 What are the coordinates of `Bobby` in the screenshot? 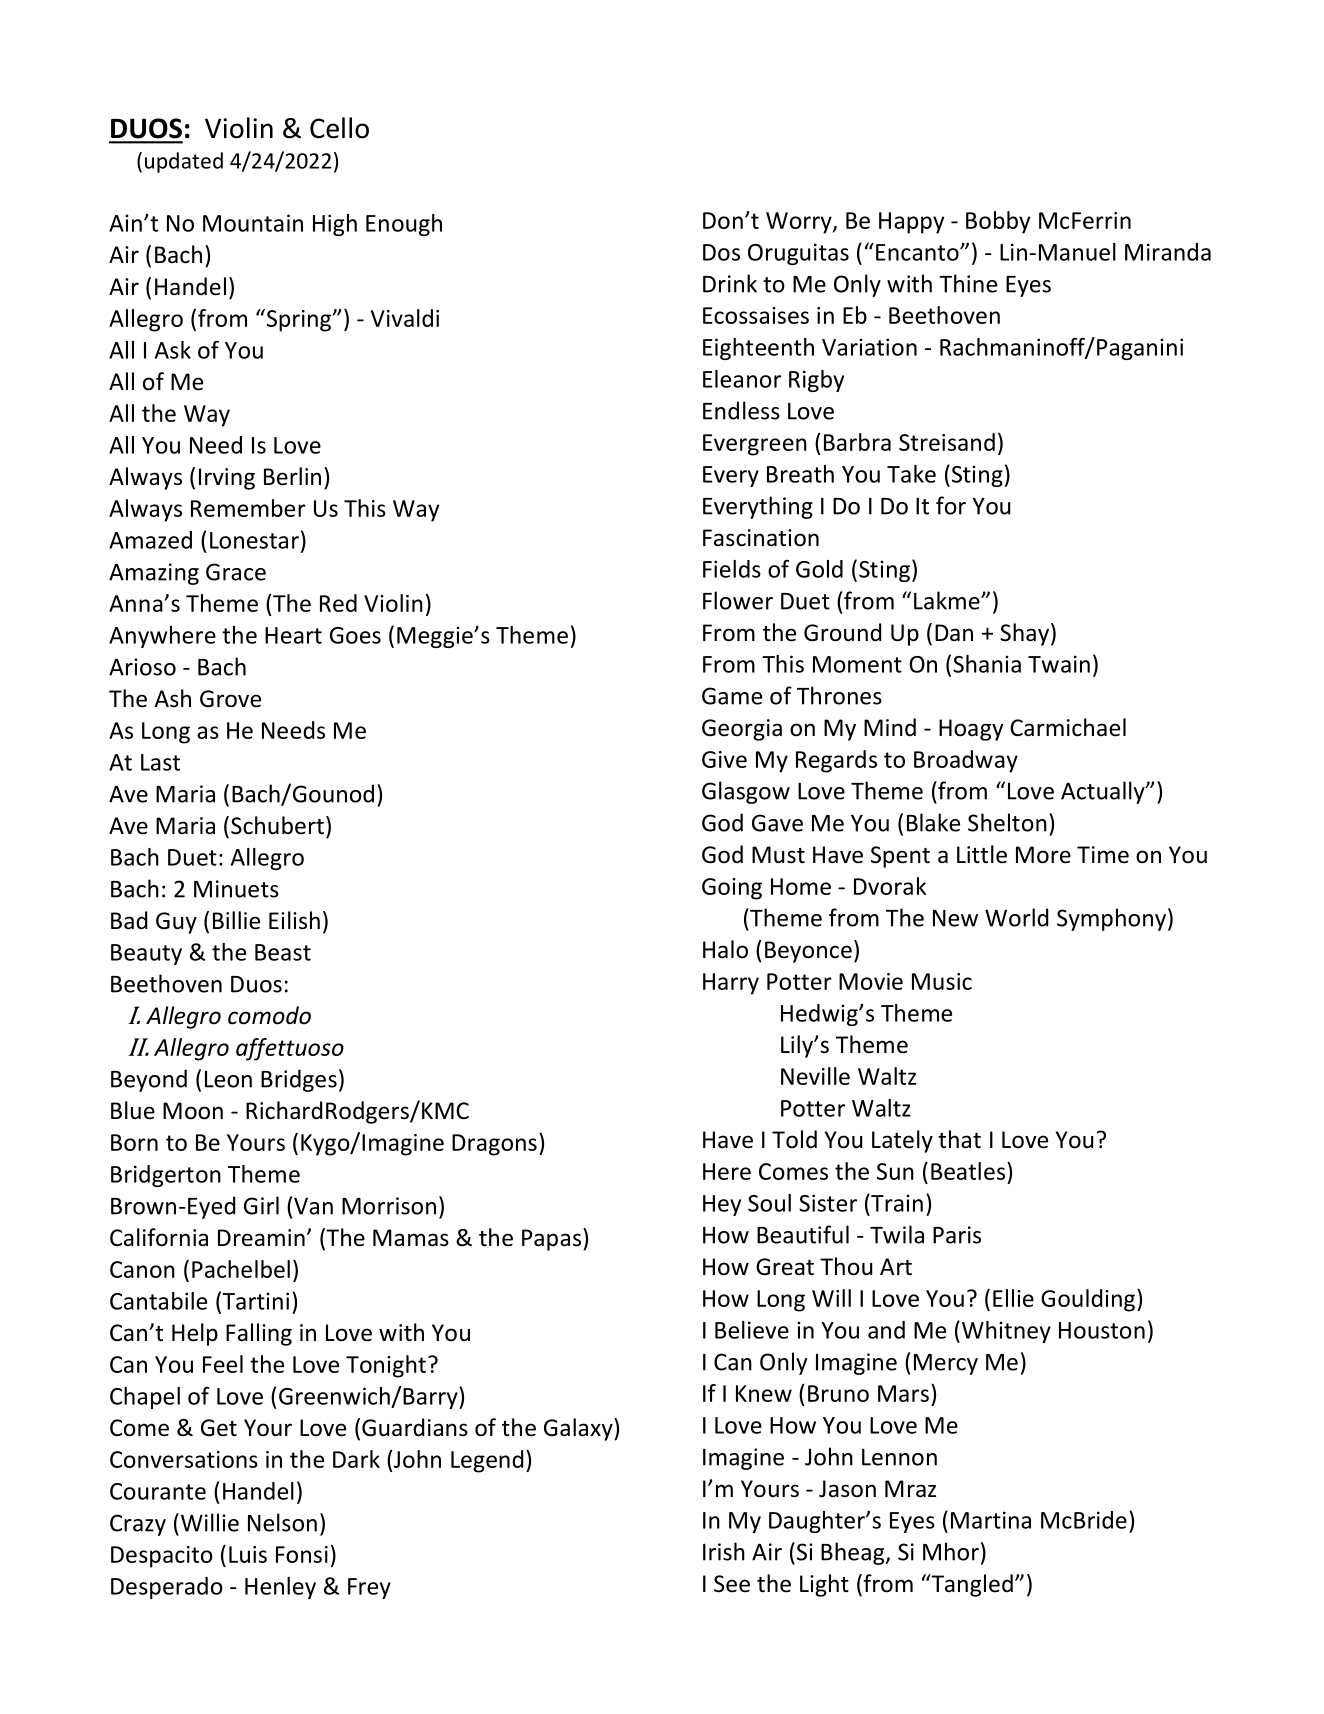 It's located at (998, 222).
